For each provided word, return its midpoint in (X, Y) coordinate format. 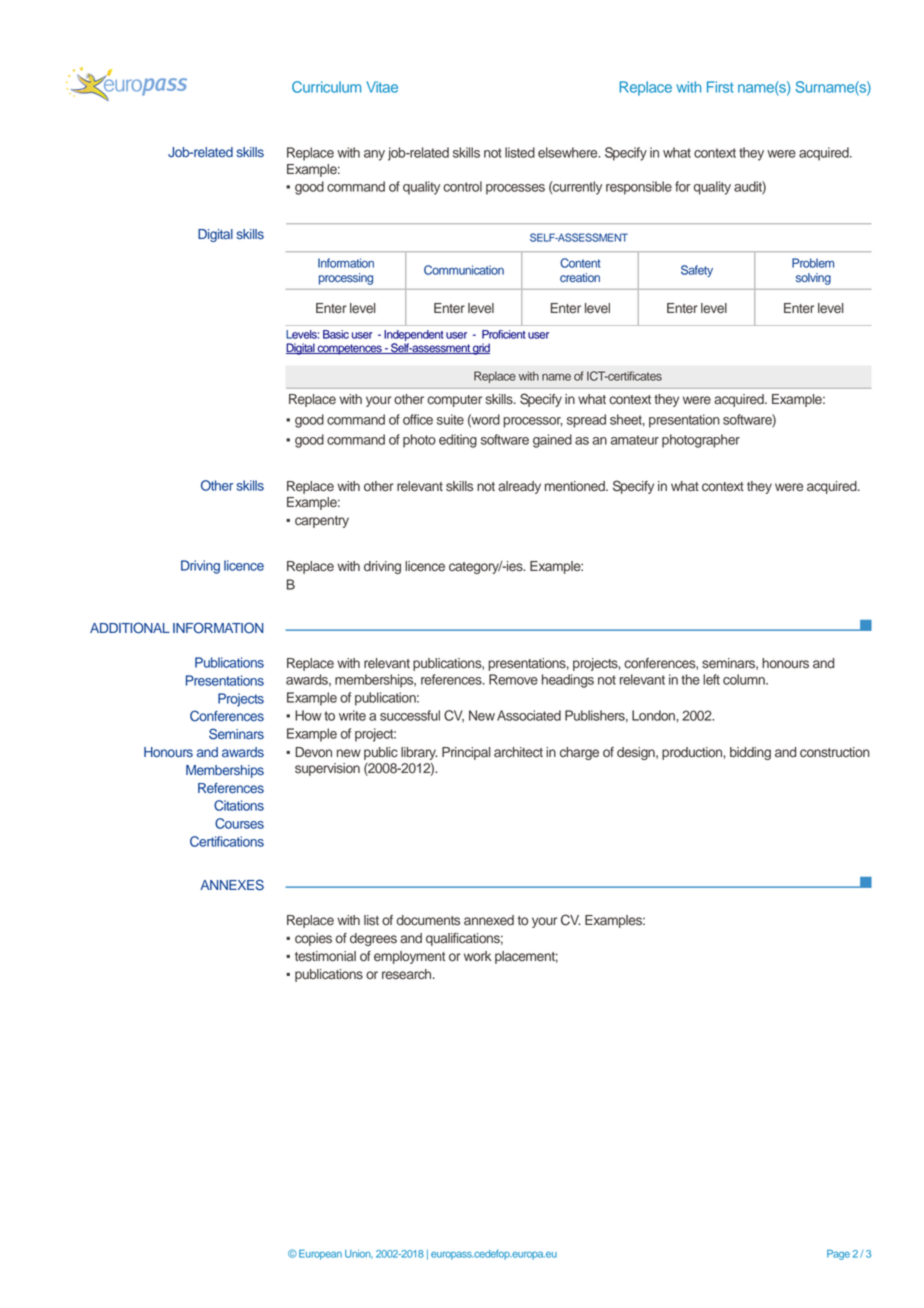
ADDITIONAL (130, 628)
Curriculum (326, 87)
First (720, 87)
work (477, 956)
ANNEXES (232, 885)
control (462, 186)
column (745, 679)
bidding (750, 753)
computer (454, 401)
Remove (513, 679)
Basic (336, 334)
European (320, 1254)
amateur (635, 440)
